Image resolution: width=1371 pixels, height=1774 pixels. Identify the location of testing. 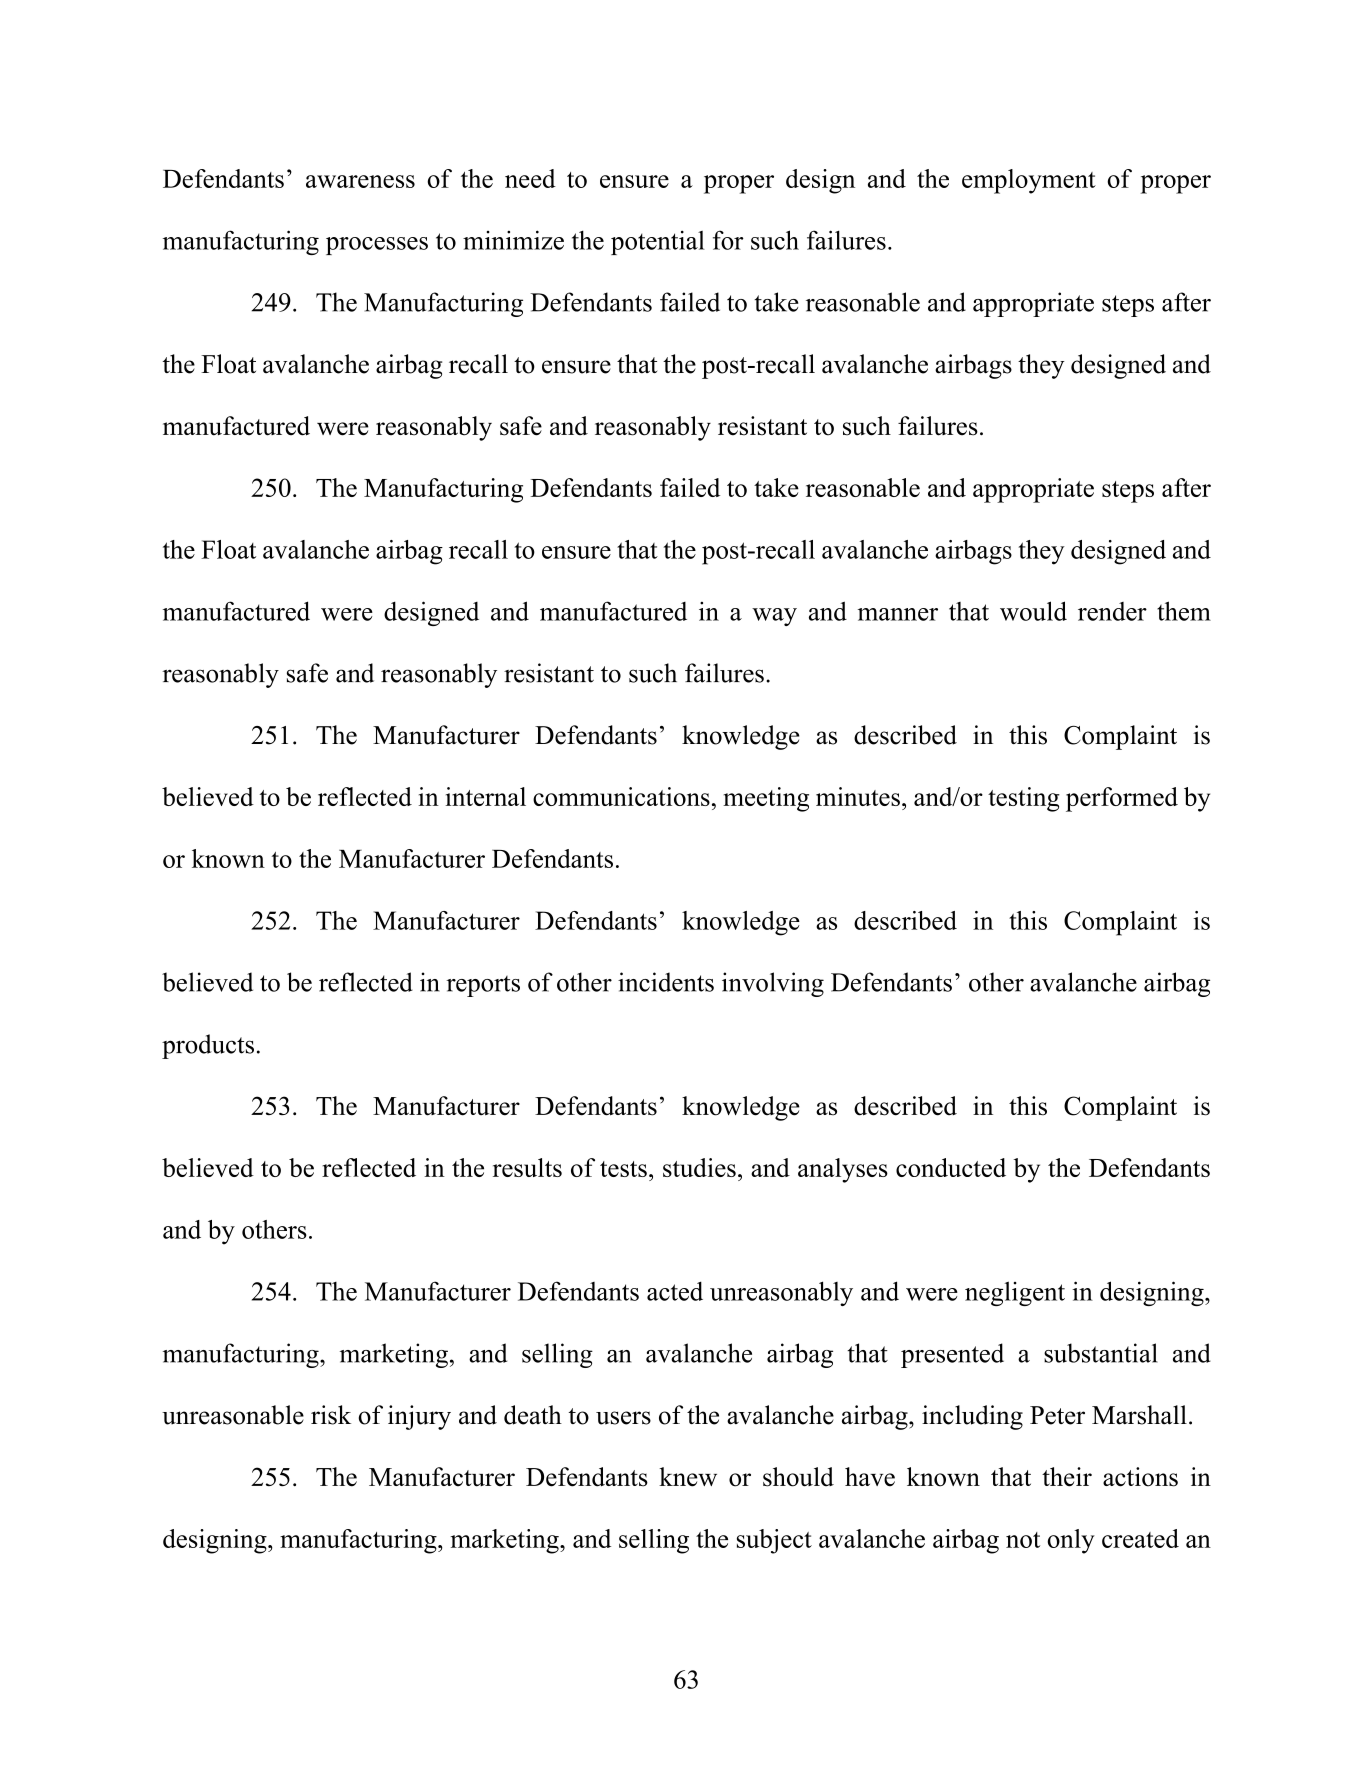
(1024, 799).
